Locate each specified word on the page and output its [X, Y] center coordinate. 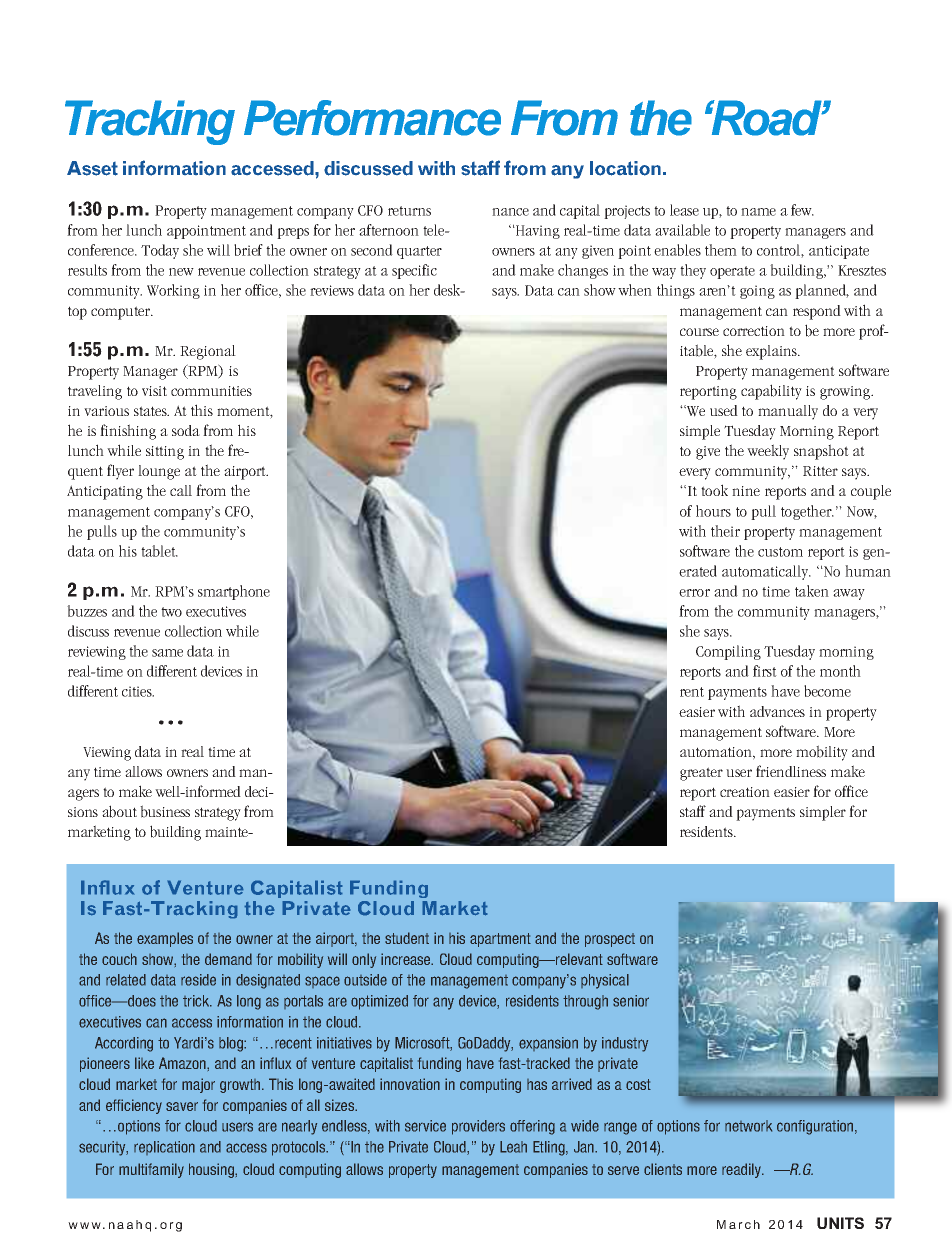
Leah [513, 1147]
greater [701, 774]
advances [777, 711]
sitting [165, 453]
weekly [768, 452]
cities [138, 691]
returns [409, 211]
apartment [500, 940]
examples [165, 939]
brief [248, 250]
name [758, 212]
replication [164, 1148]
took [714, 490]
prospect [610, 940]
